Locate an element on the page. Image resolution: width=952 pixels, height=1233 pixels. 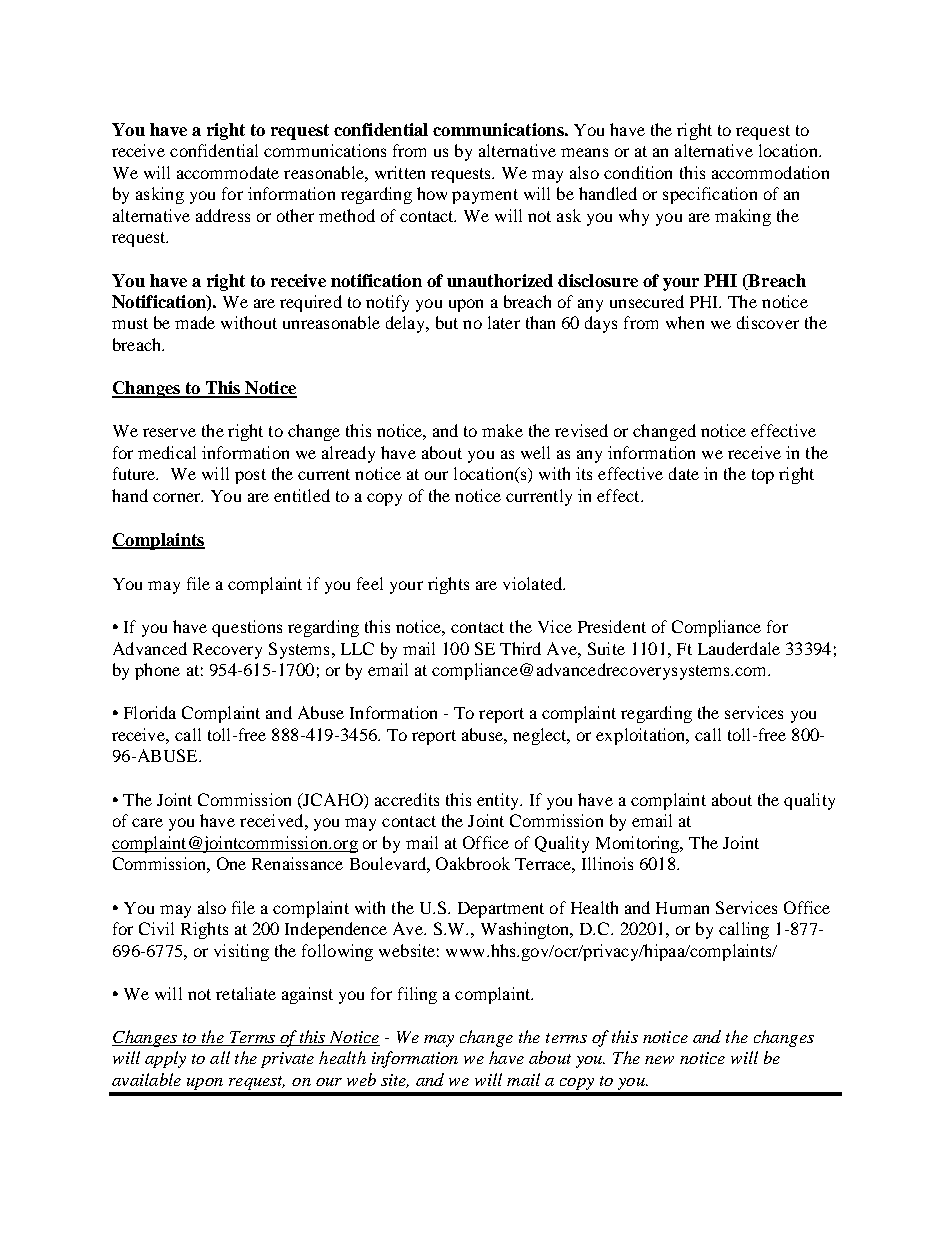
new is located at coordinates (659, 1060).
